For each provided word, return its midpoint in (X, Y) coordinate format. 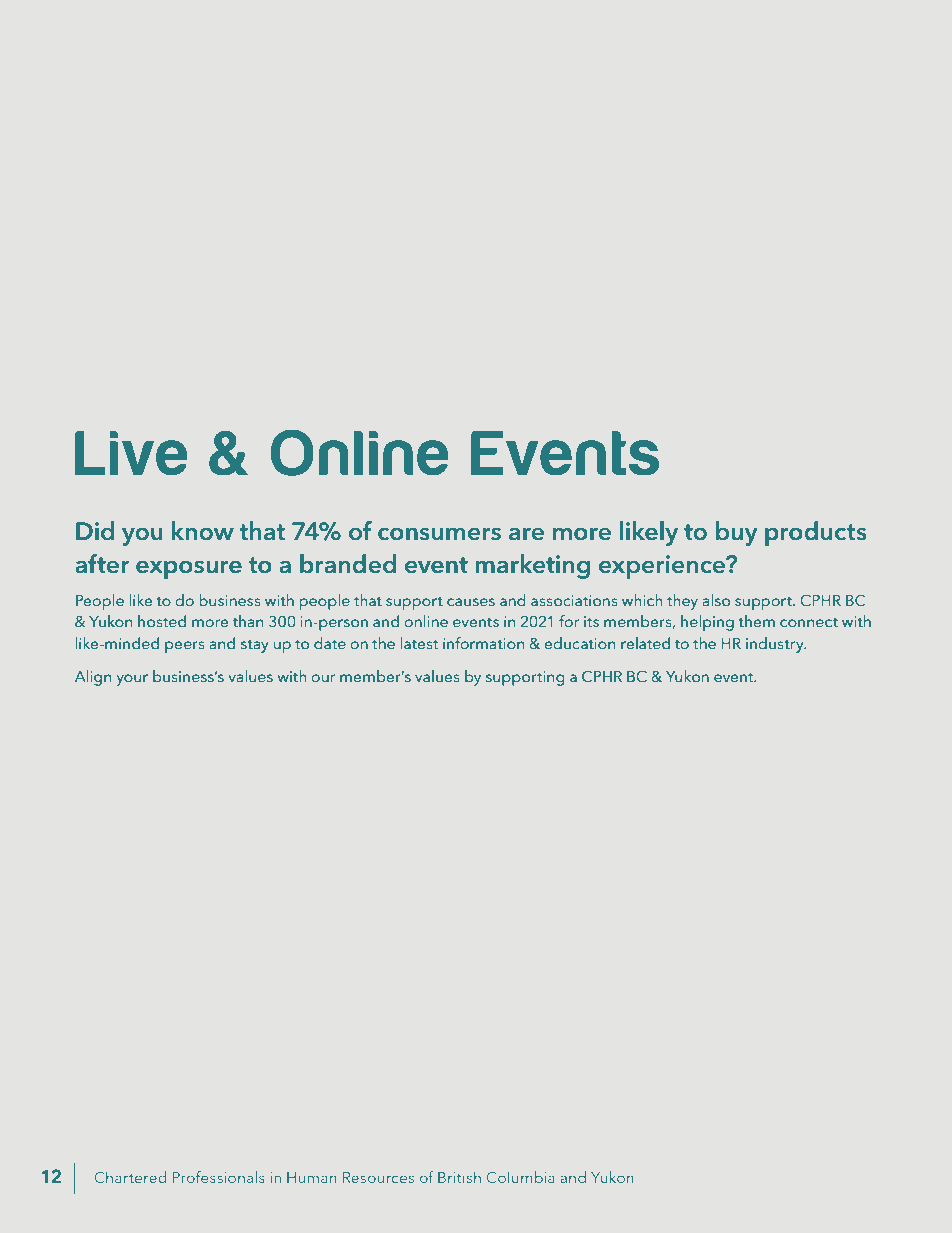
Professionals (219, 1177)
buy (737, 533)
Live (131, 453)
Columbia (521, 1177)
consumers (439, 534)
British (459, 1177)
